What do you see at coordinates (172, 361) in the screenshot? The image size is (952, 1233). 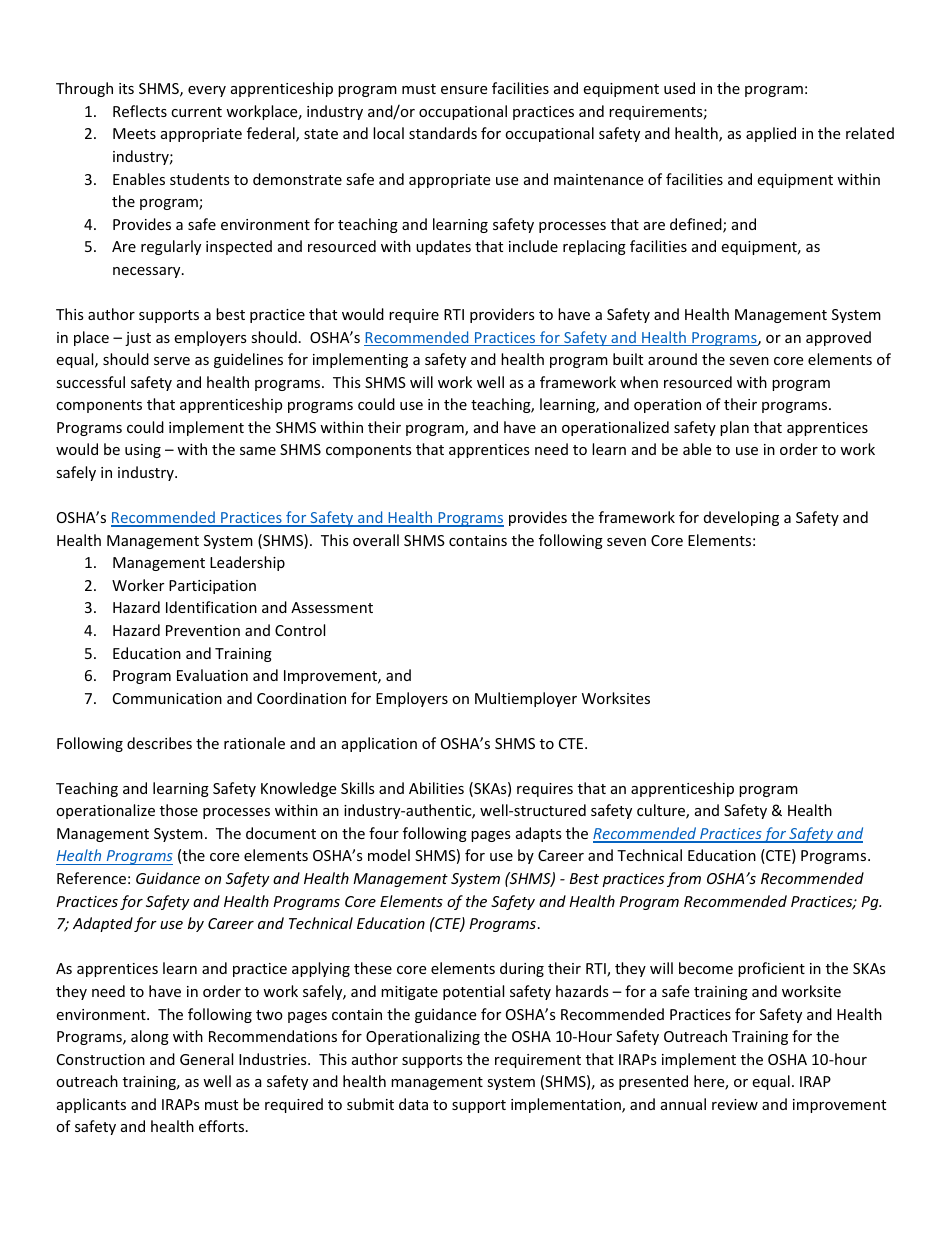 I see `serve` at bounding box center [172, 361].
